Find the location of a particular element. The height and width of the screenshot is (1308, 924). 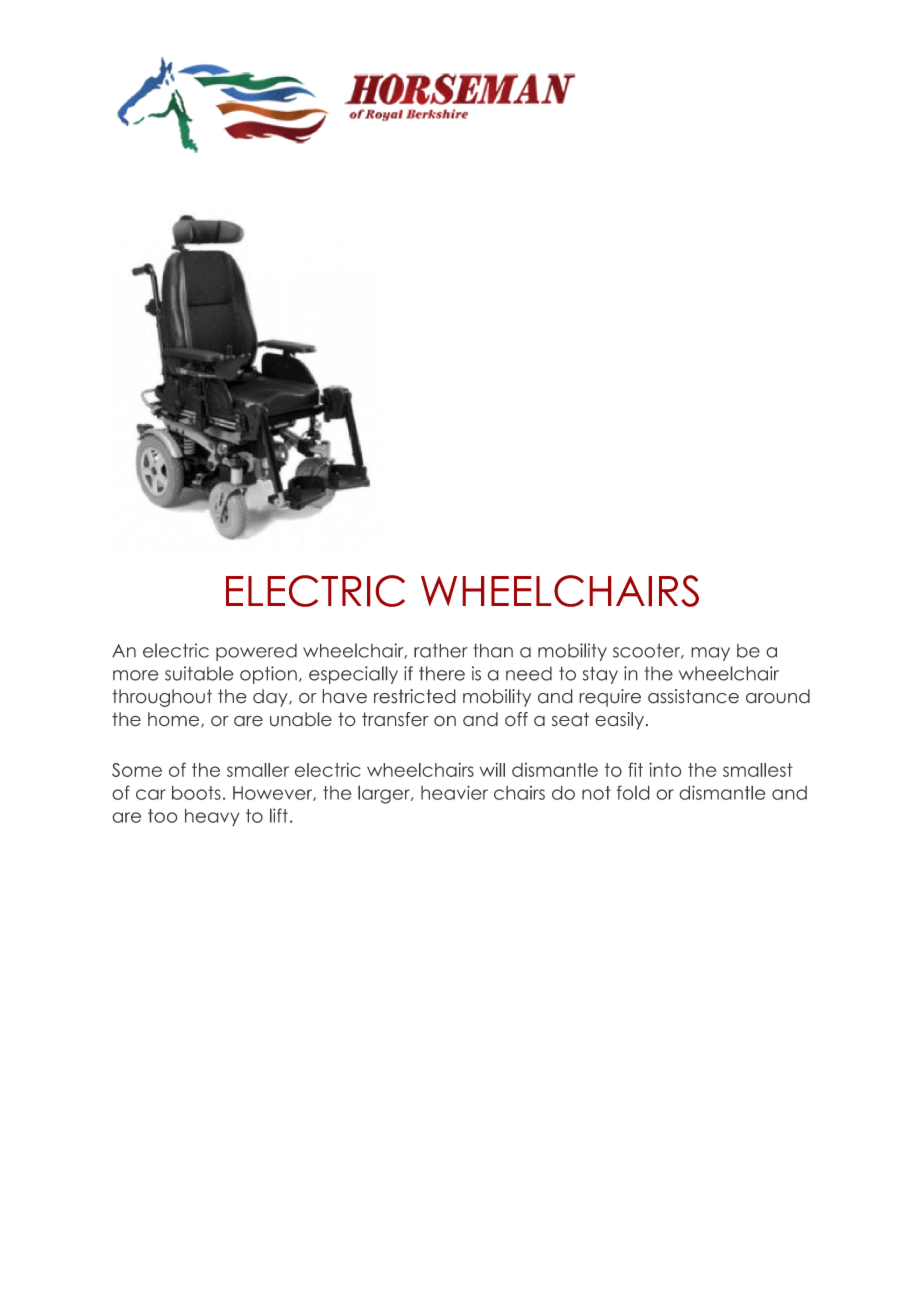

heavy is located at coordinates (212, 817).
